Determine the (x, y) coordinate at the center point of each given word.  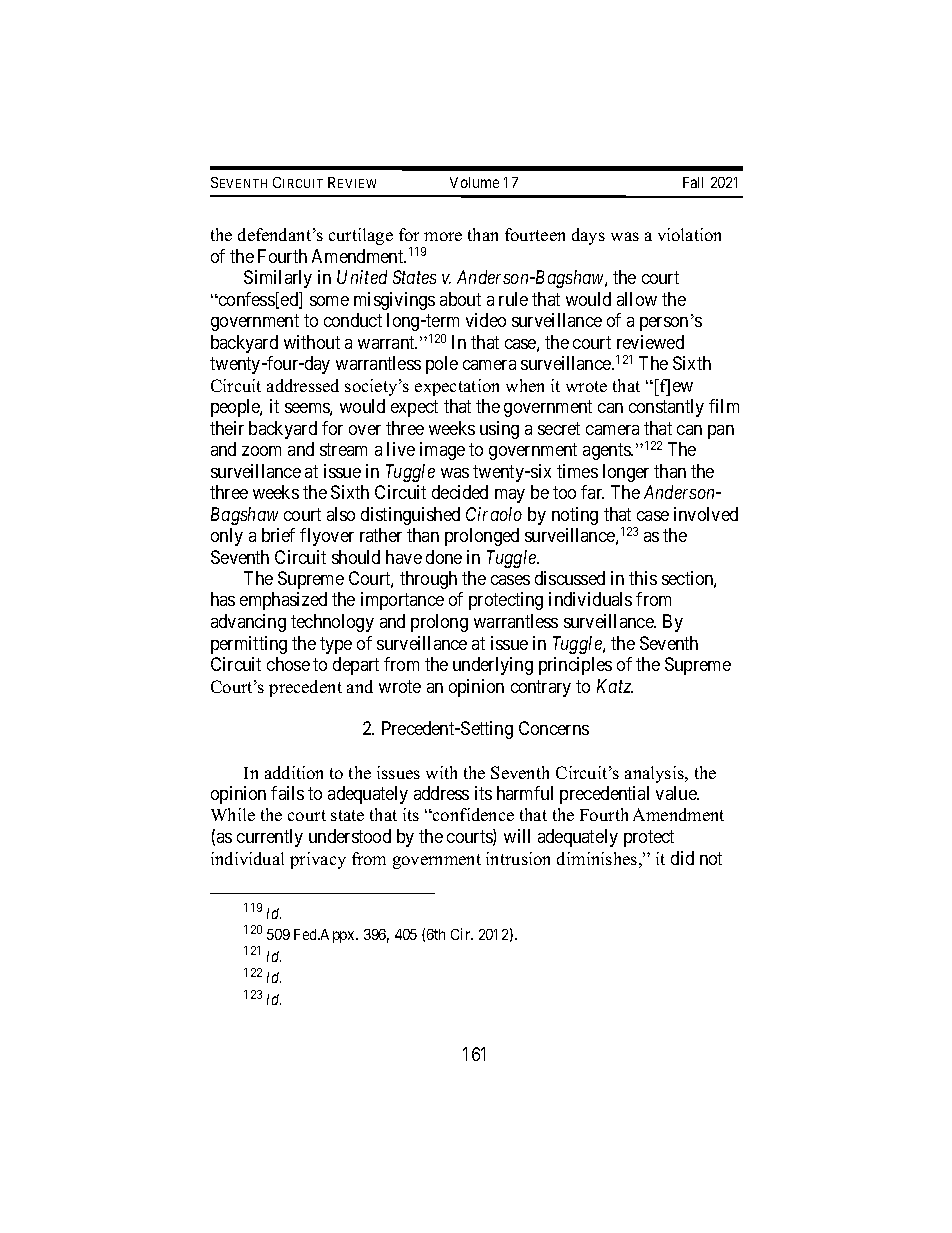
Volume (474, 182)
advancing (248, 623)
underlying (493, 666)
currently (270, 838)
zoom (261, 451)
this (643, 578)
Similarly (278, 279)
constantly (666, 408)
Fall (693, 182)
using (499, 430)
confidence (472, 814)
